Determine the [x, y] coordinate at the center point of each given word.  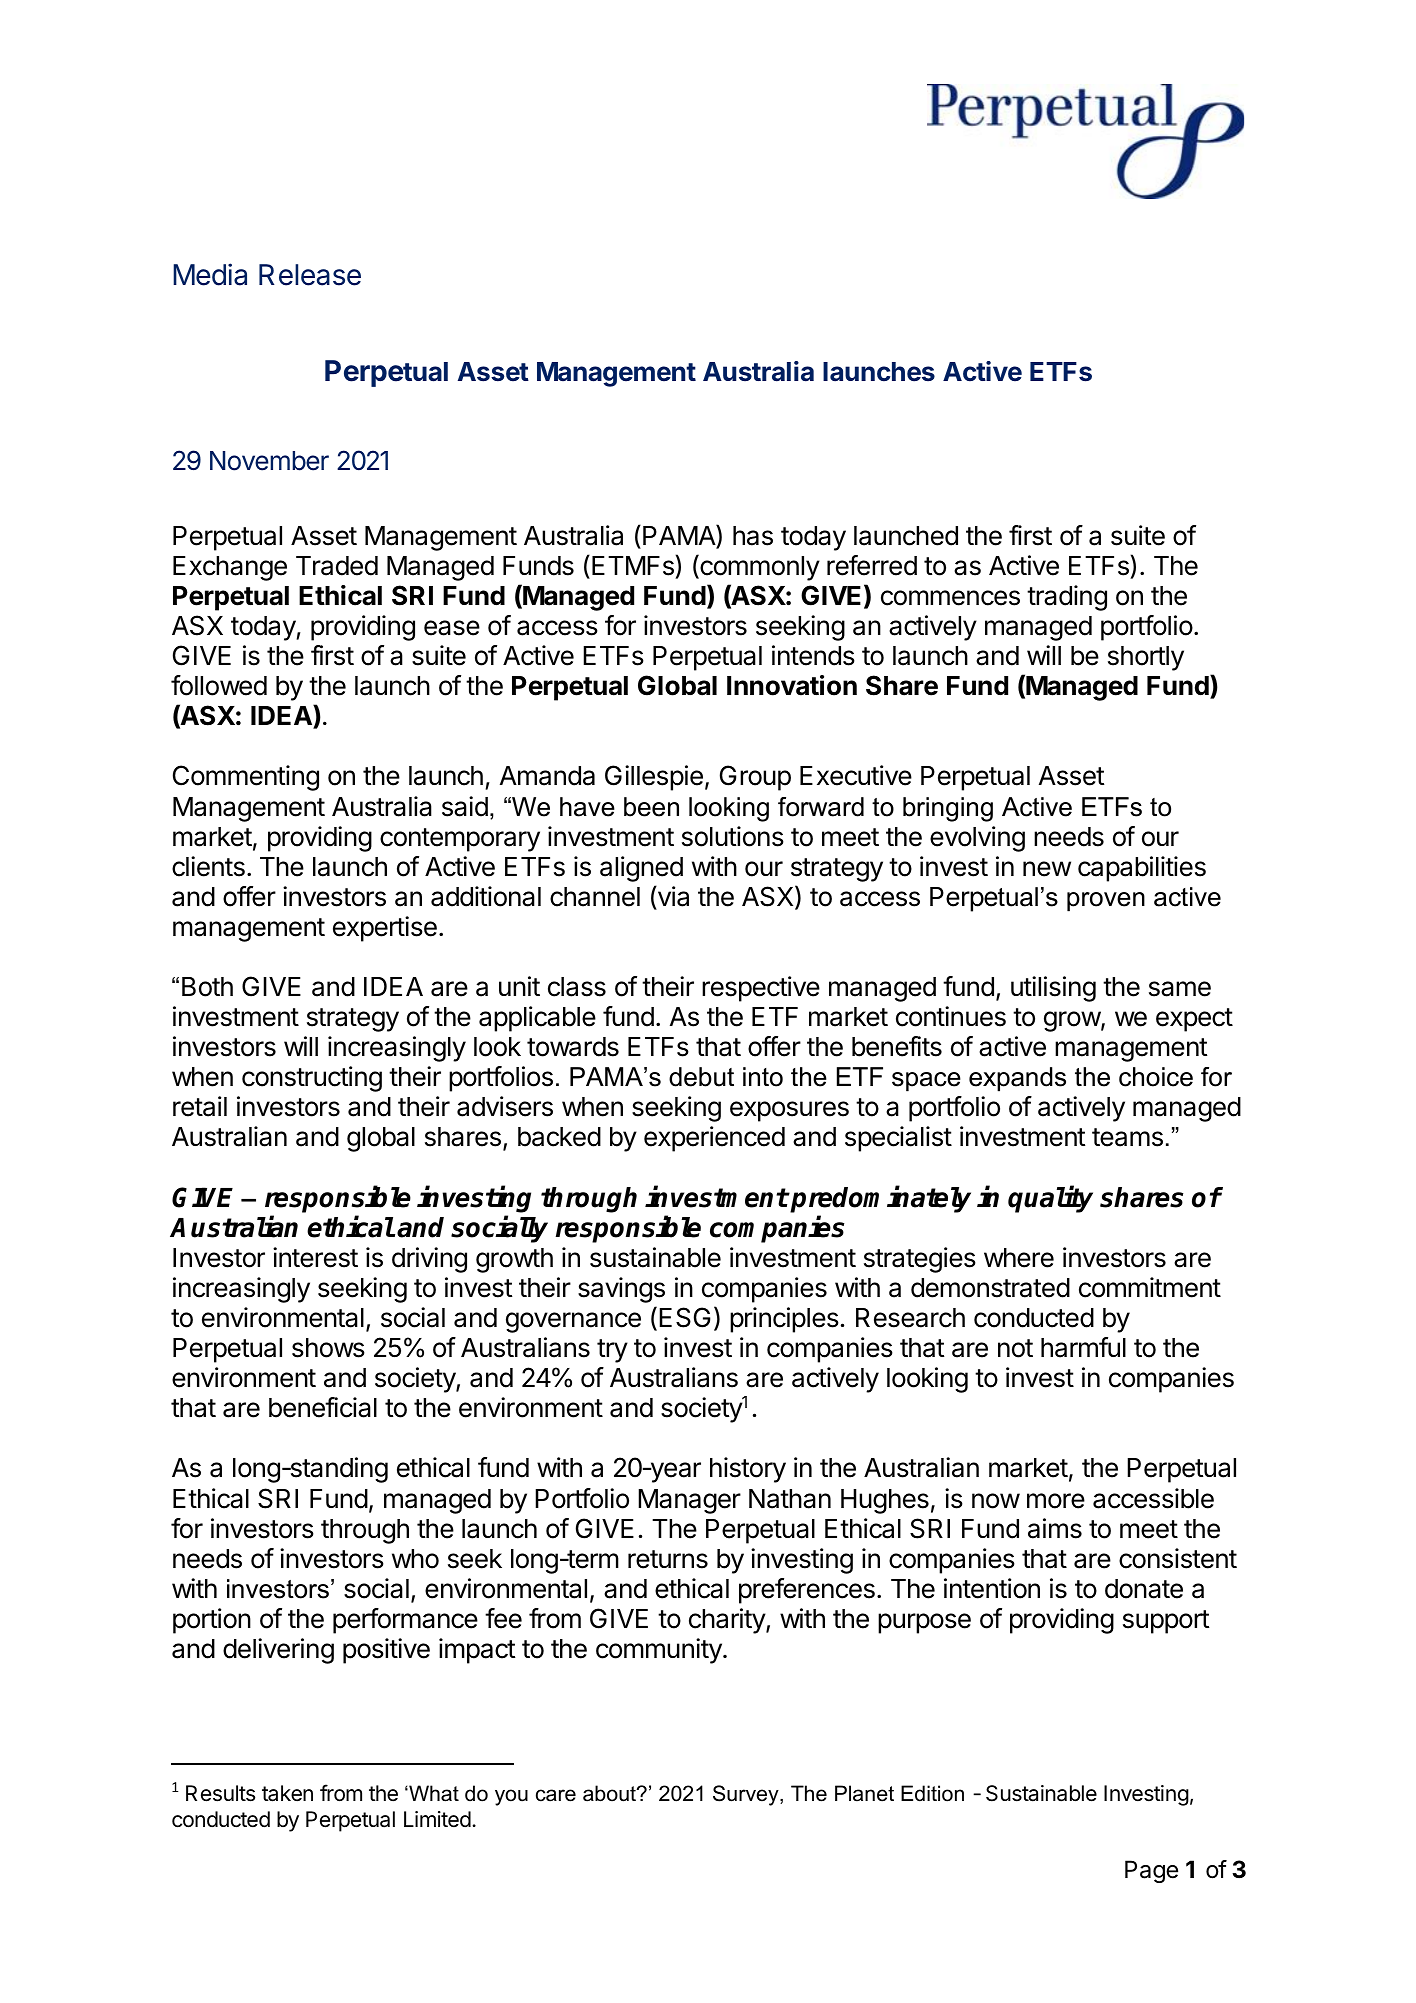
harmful [1083, 1347]
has [753, 536]
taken [287, 1793]
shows [328, 1348]
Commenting [246, 778]
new [1047, 869]
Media [210, 274]
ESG [685, 1317]
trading [1067, 598]
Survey [747, 1795]
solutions [733, 836]
